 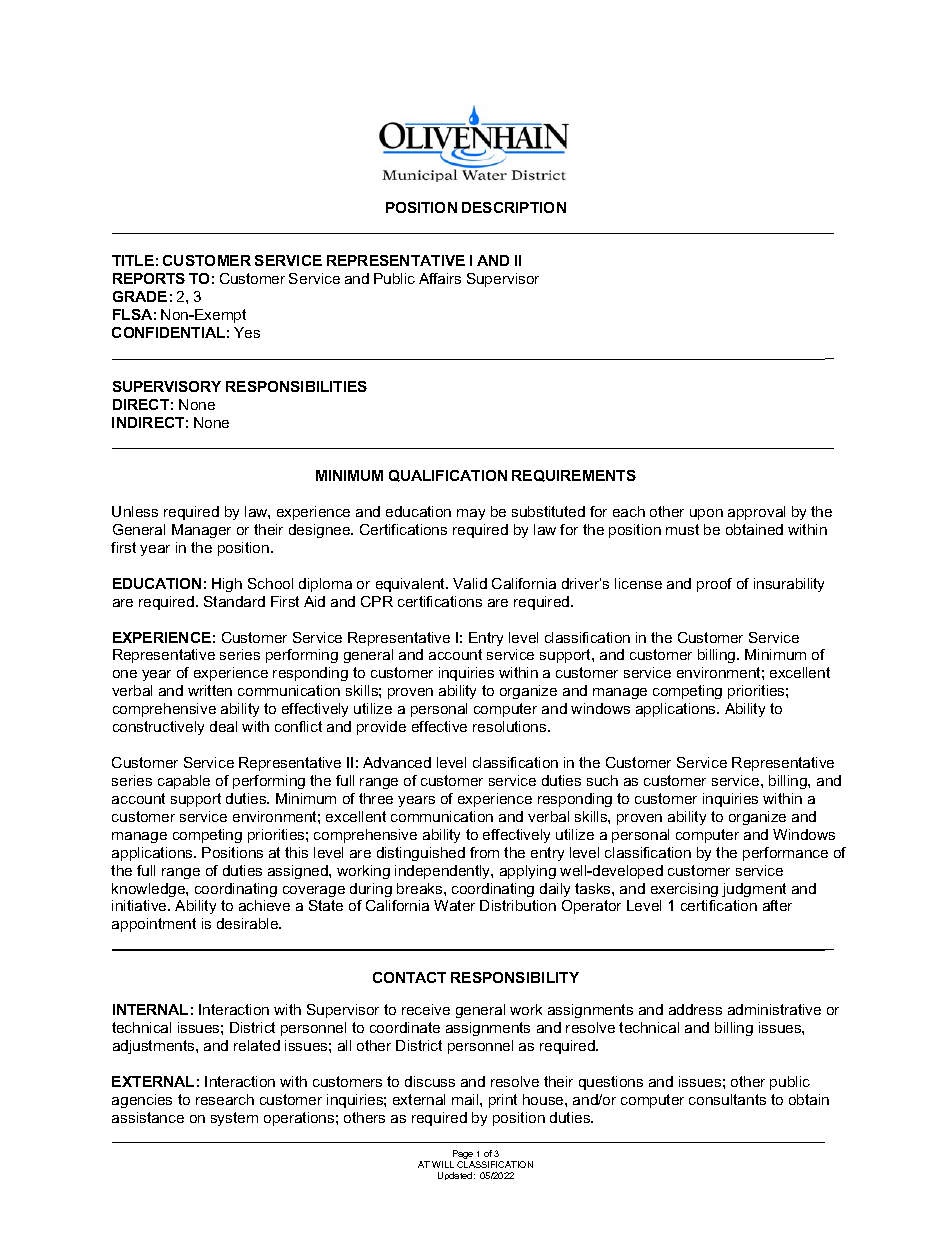 I want to click on Page, so click(x=463, y=1156).
